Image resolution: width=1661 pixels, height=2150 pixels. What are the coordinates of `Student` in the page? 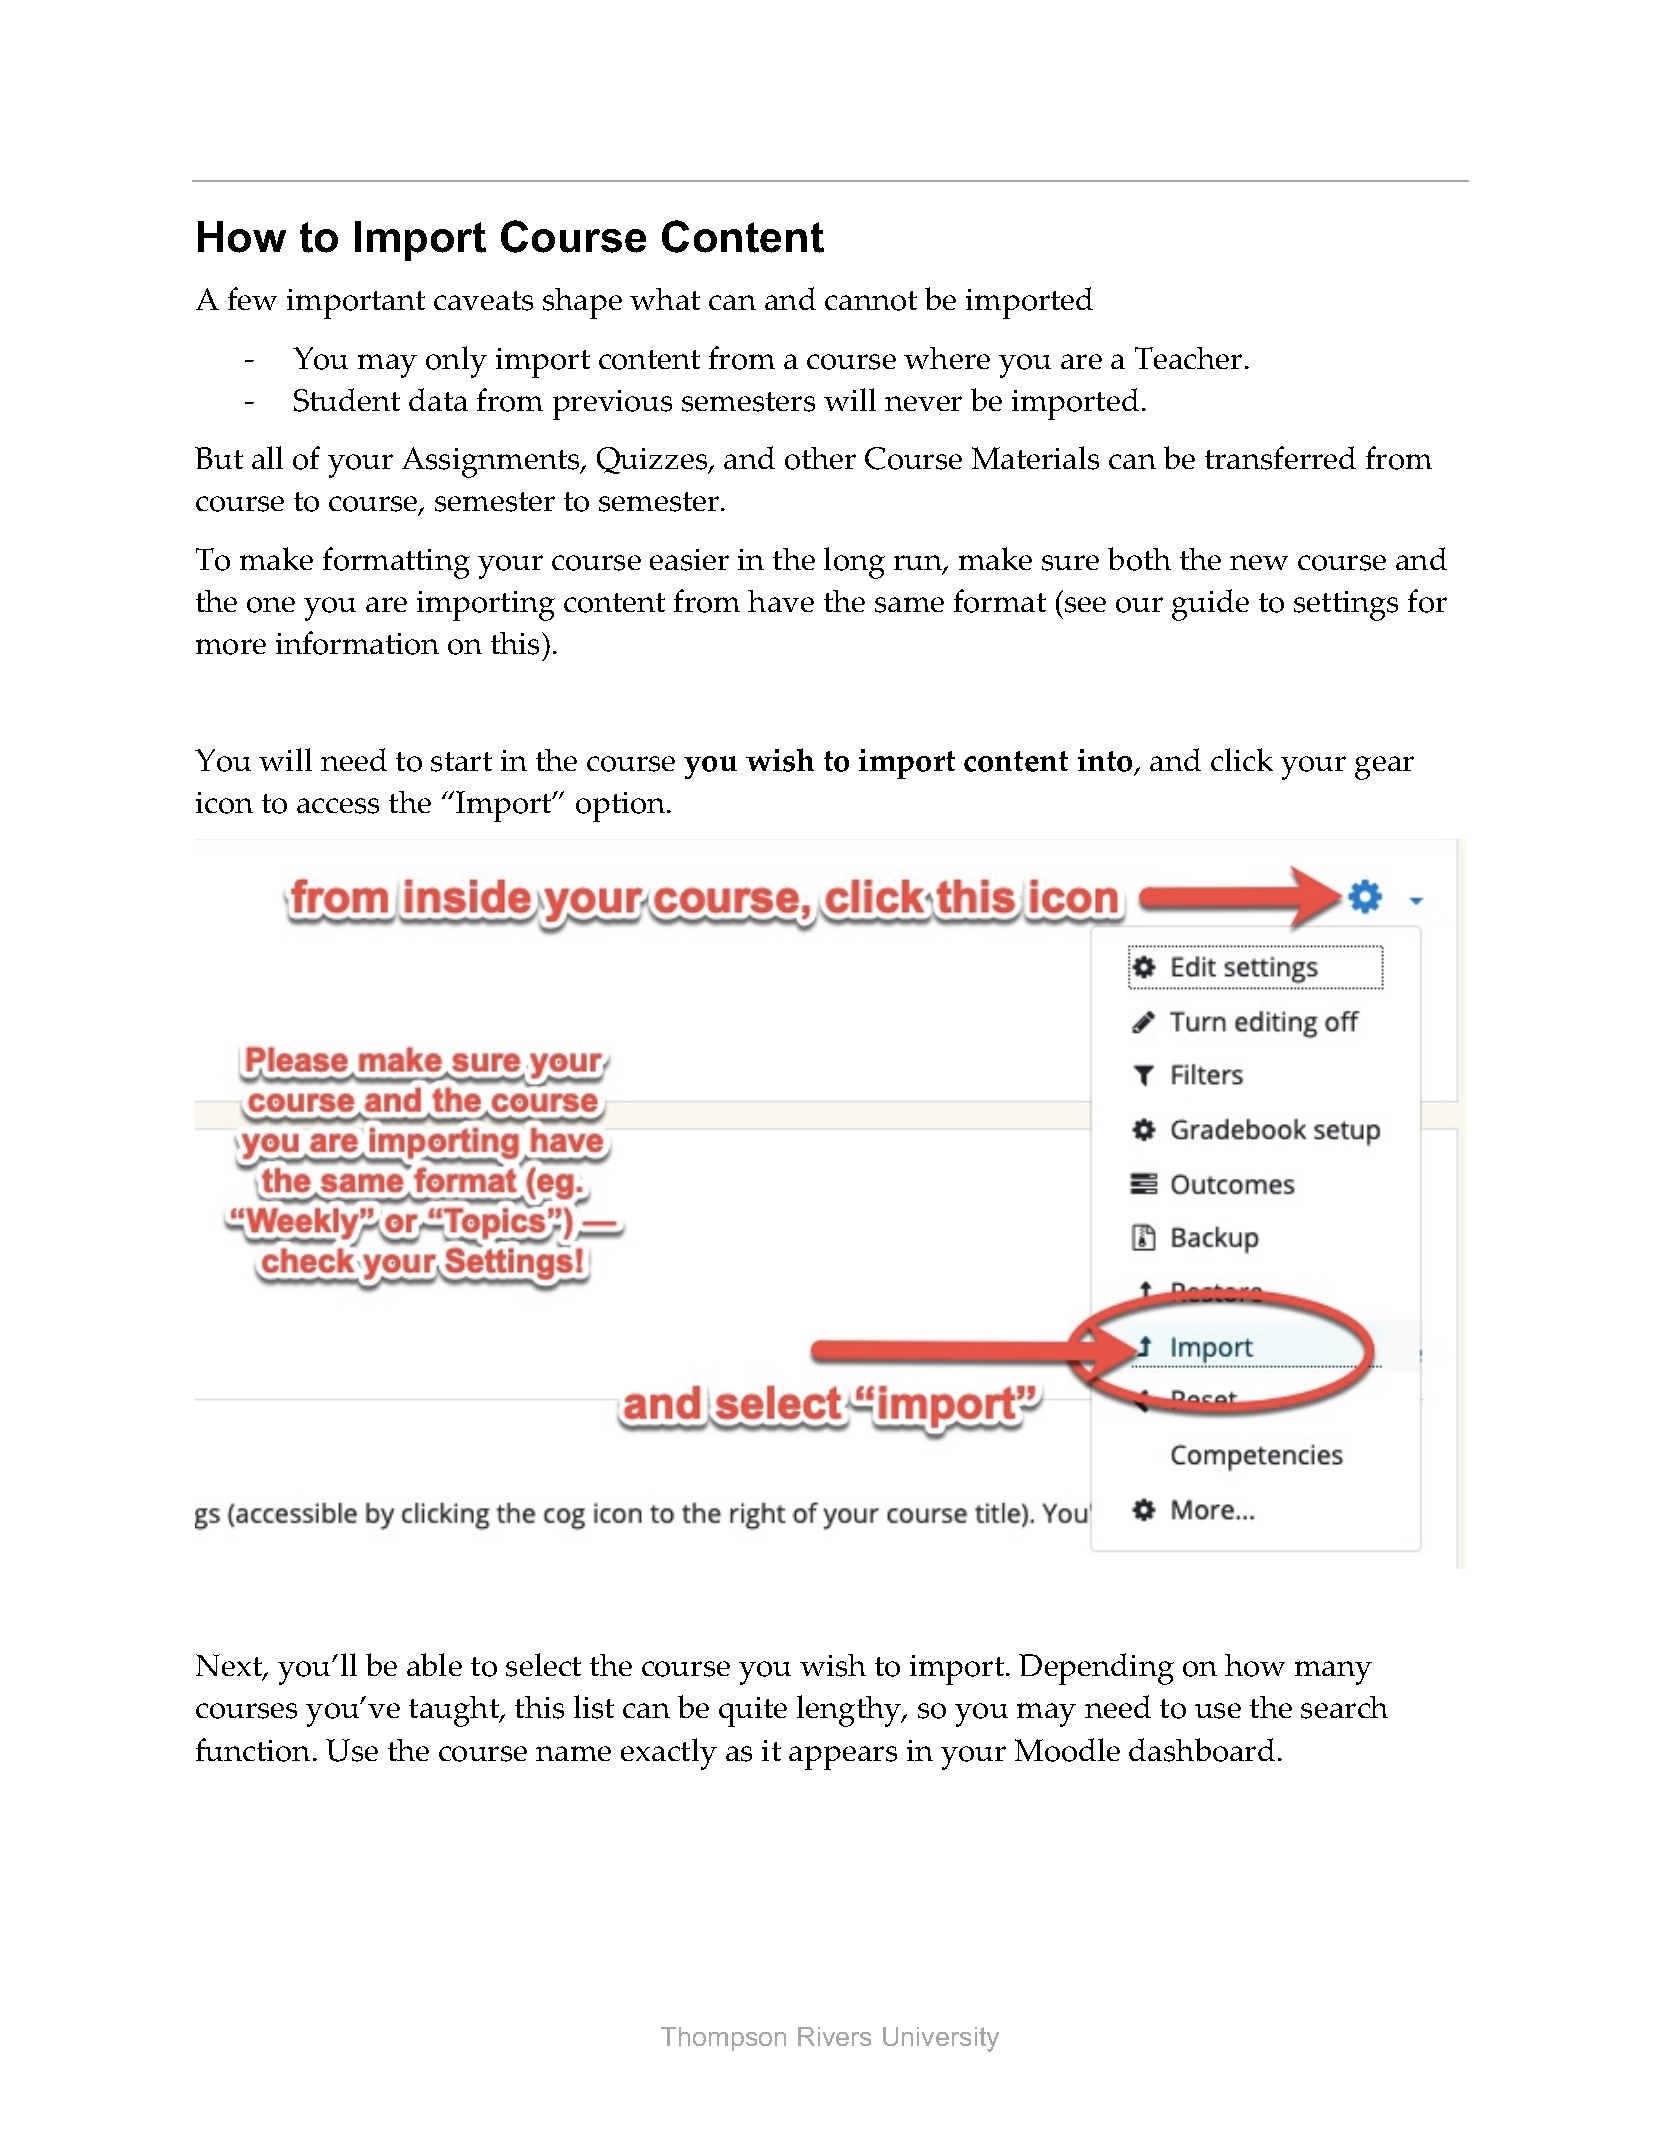 It's located at (347, 400).
